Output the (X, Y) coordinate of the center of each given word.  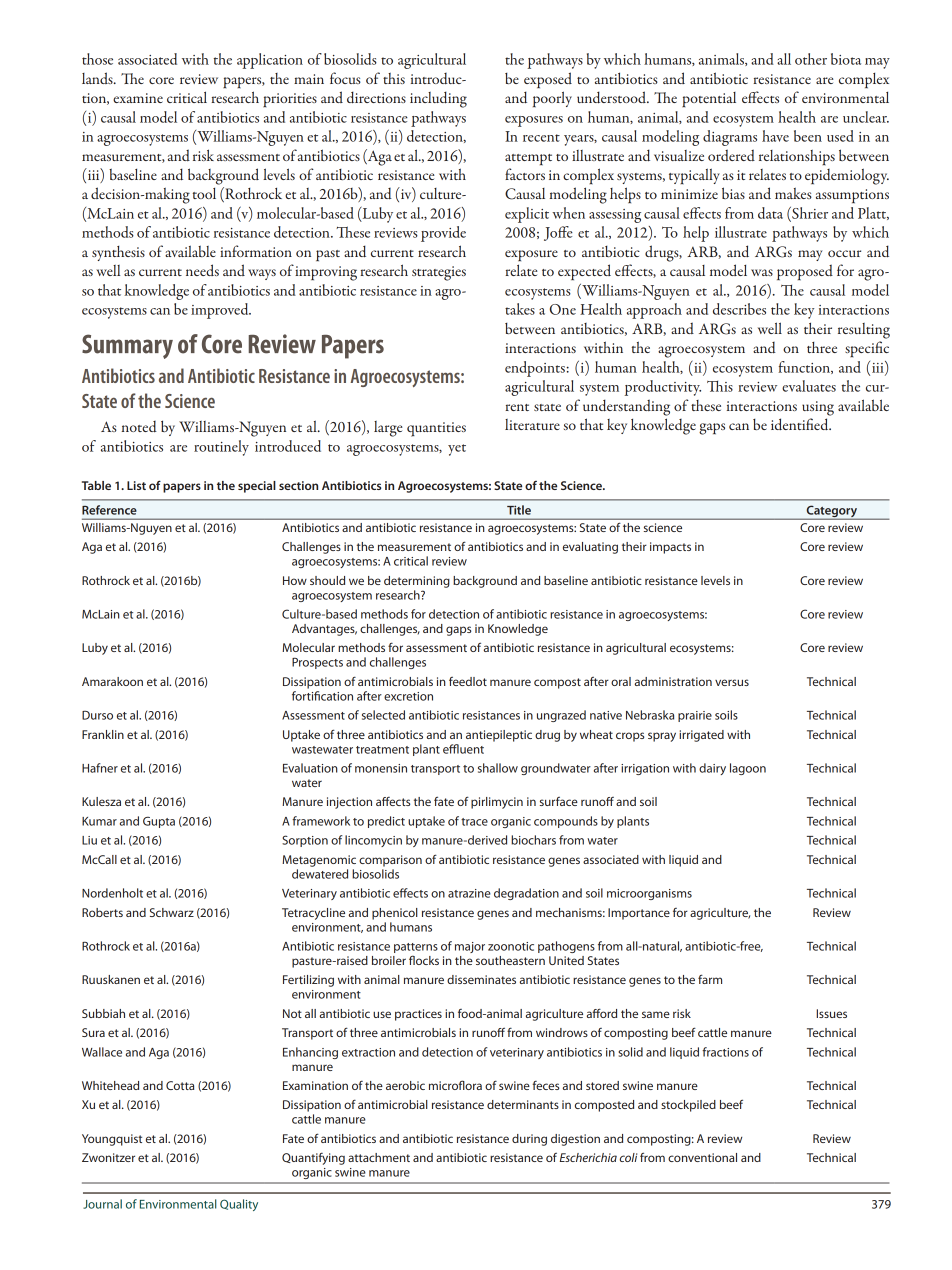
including (438, 99)
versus (732, 682)
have (775, 136)
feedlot (468, 681)
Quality (239, 1205)
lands (98, 78)
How (295, 580)
